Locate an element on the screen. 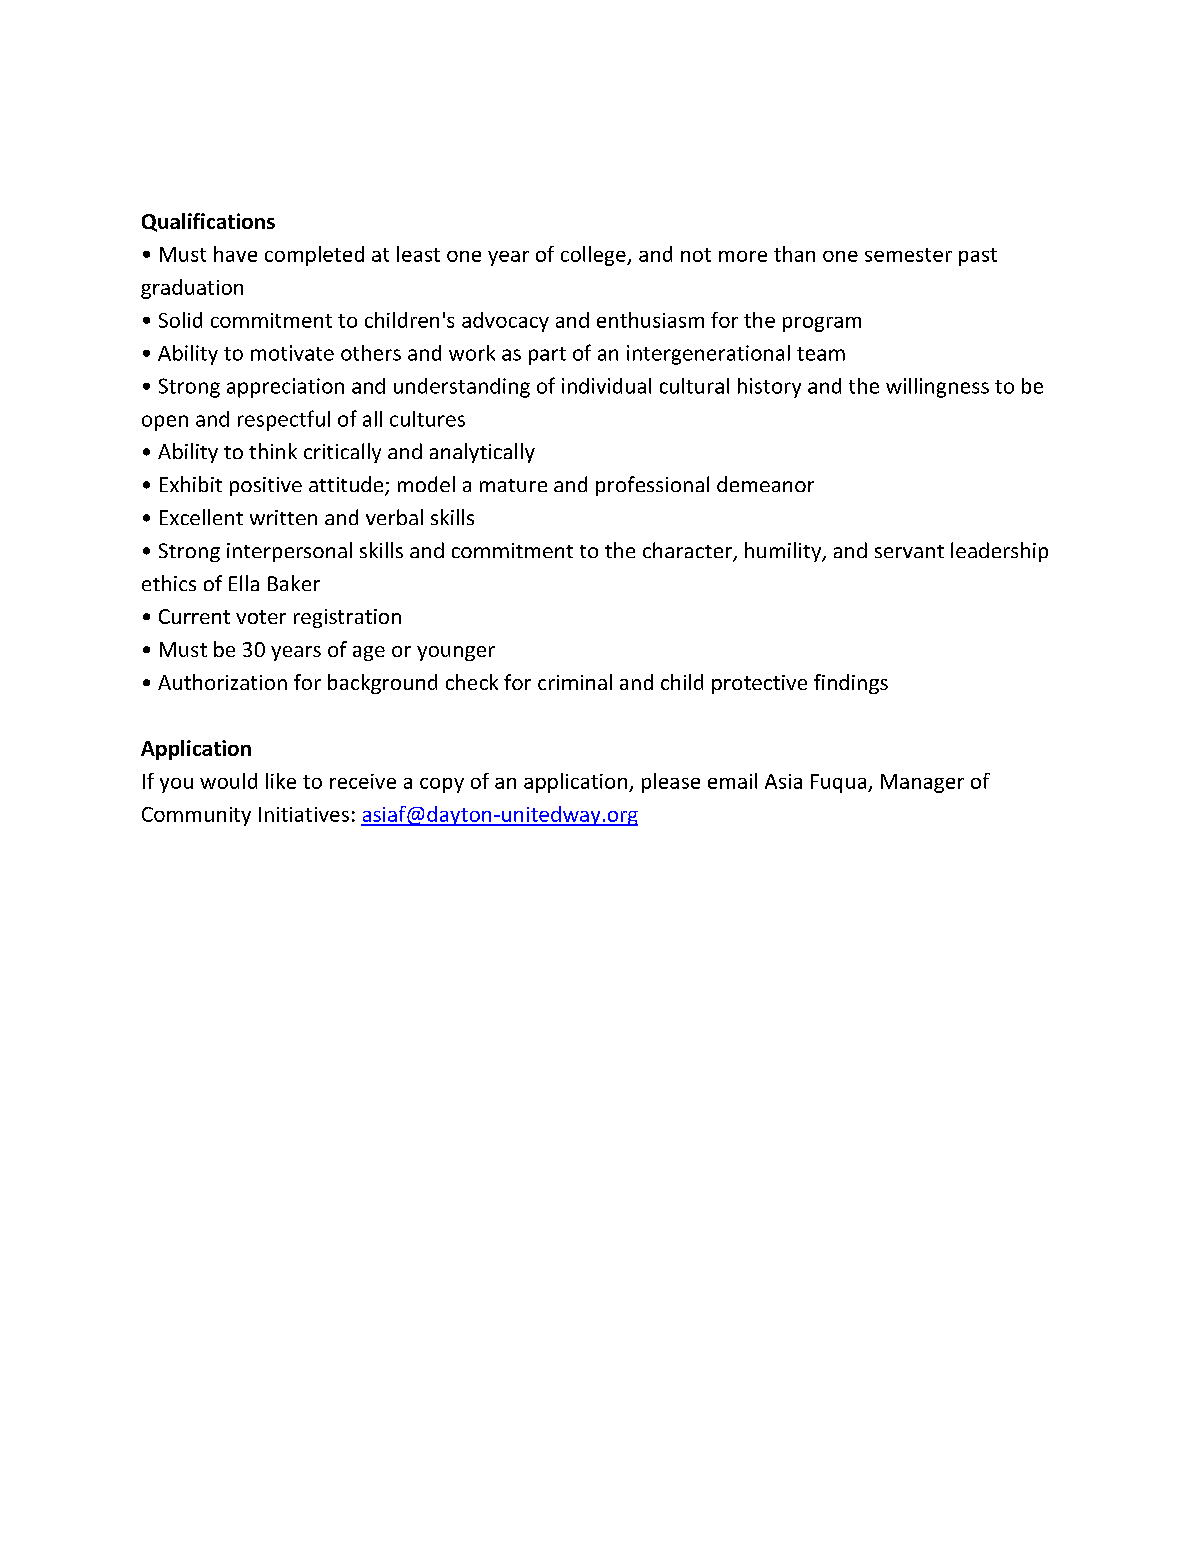 This screenshot has height=1548, width=1196. findings is located at coordinates (851, 684).
